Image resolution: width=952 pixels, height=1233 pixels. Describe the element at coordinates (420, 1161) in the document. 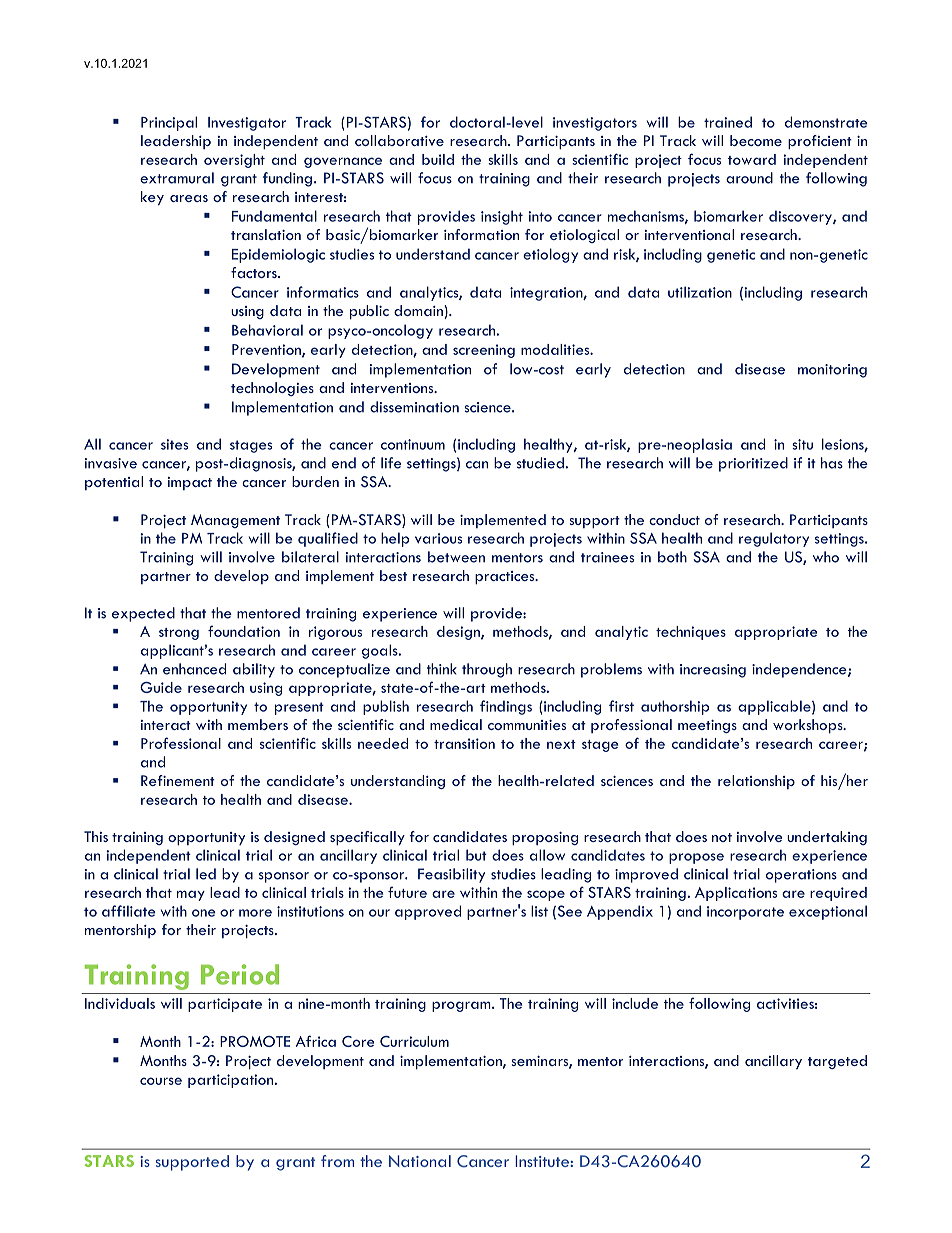

I see `National` at that location.
